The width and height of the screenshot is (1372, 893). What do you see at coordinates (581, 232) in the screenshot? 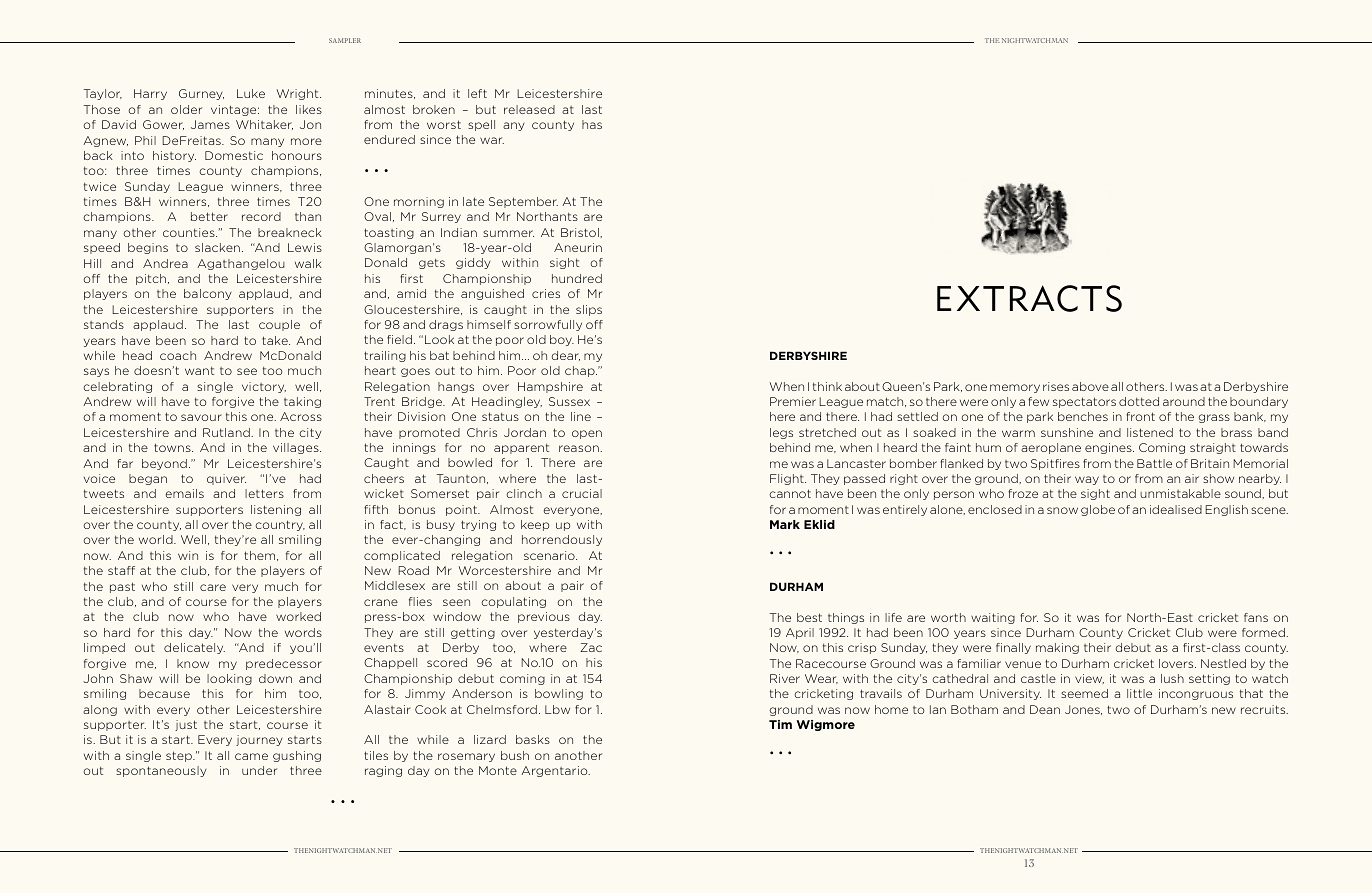
I see `Bristol` at bounding box center [581, 232].
